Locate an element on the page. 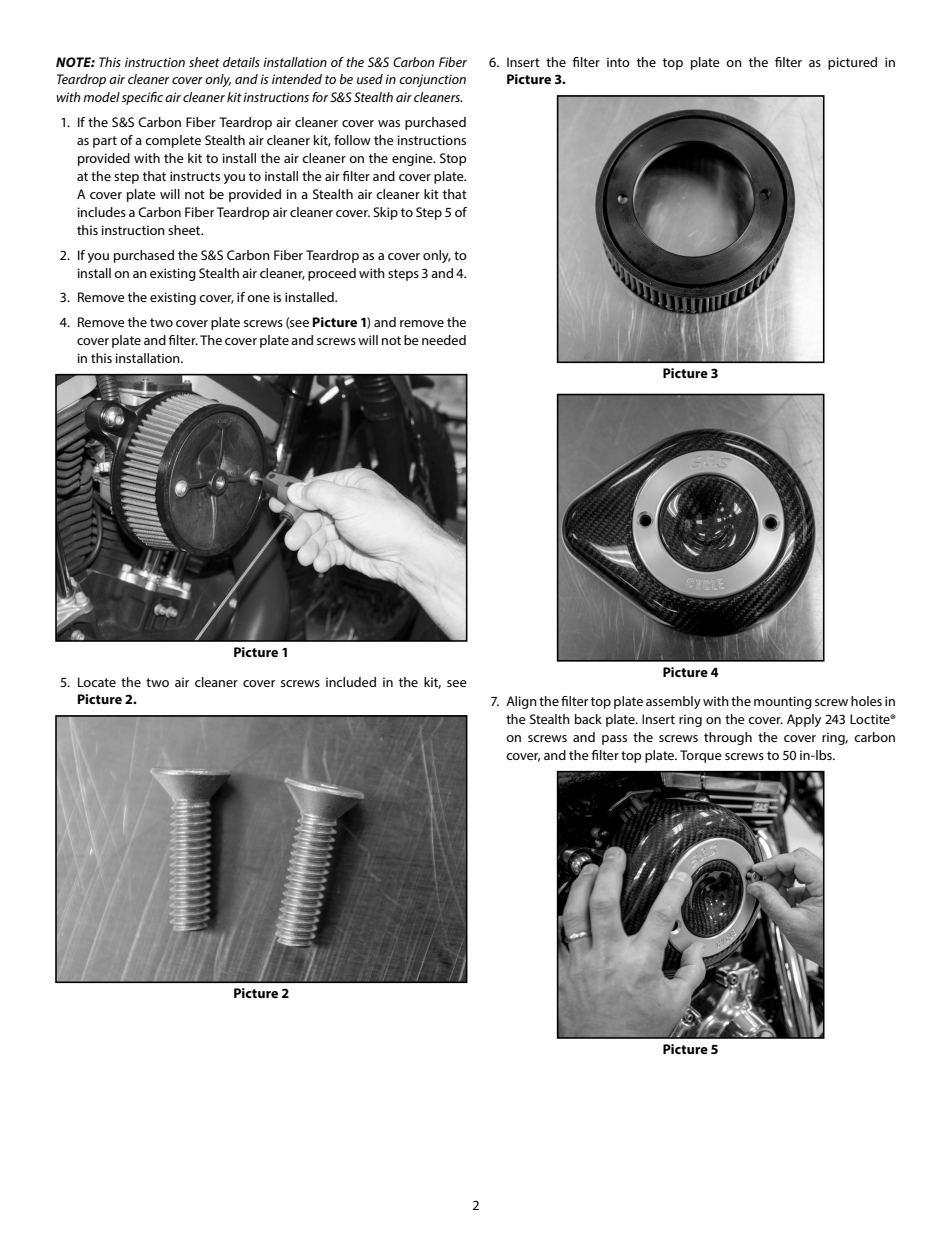  proceed is located at coordinates (332, 274).
